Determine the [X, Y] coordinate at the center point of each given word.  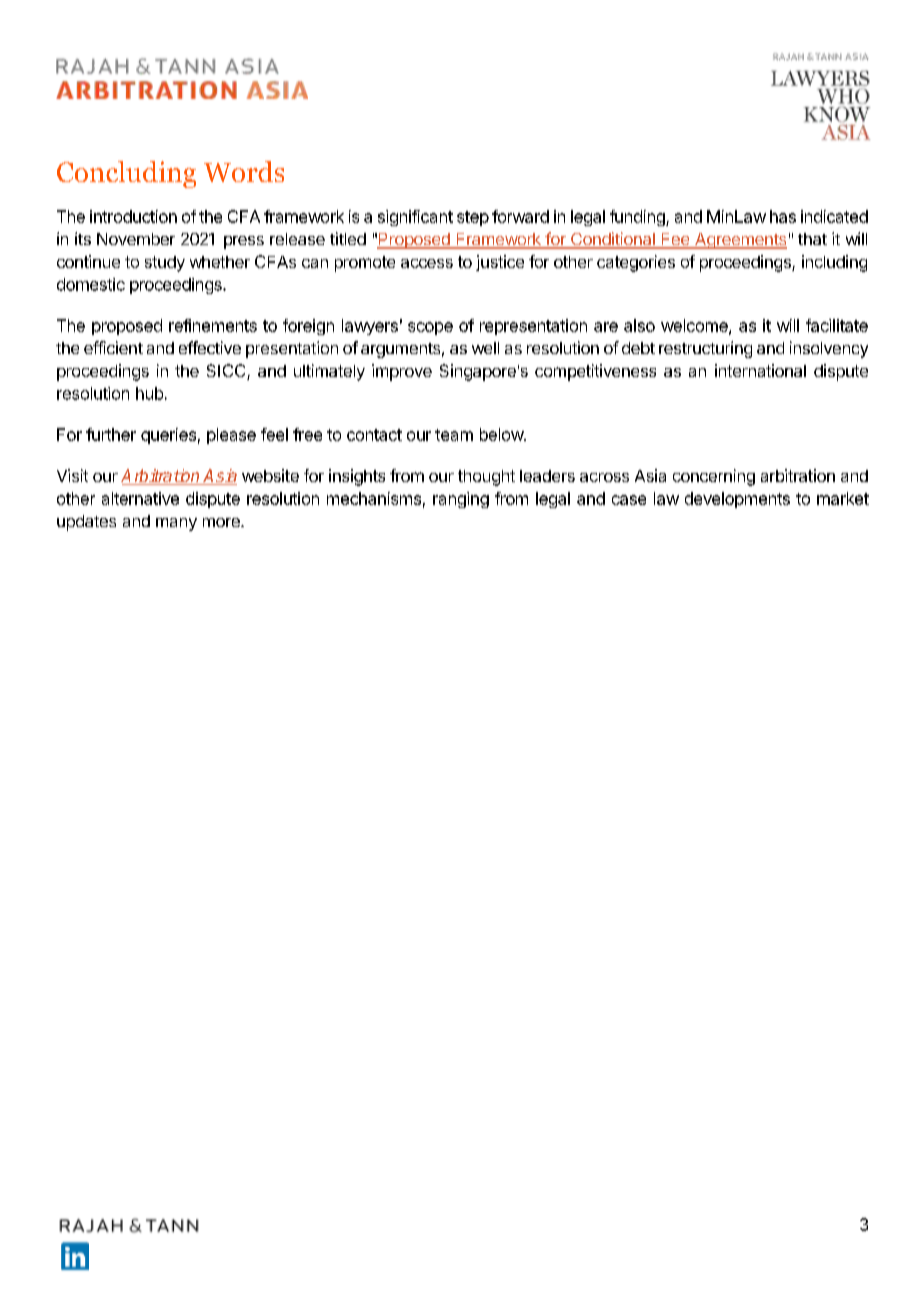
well [485, 348]
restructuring [705, 349]
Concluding [126, 174]
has [783, 216]
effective [210, 347]
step [473, 218]
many [176, 524]
